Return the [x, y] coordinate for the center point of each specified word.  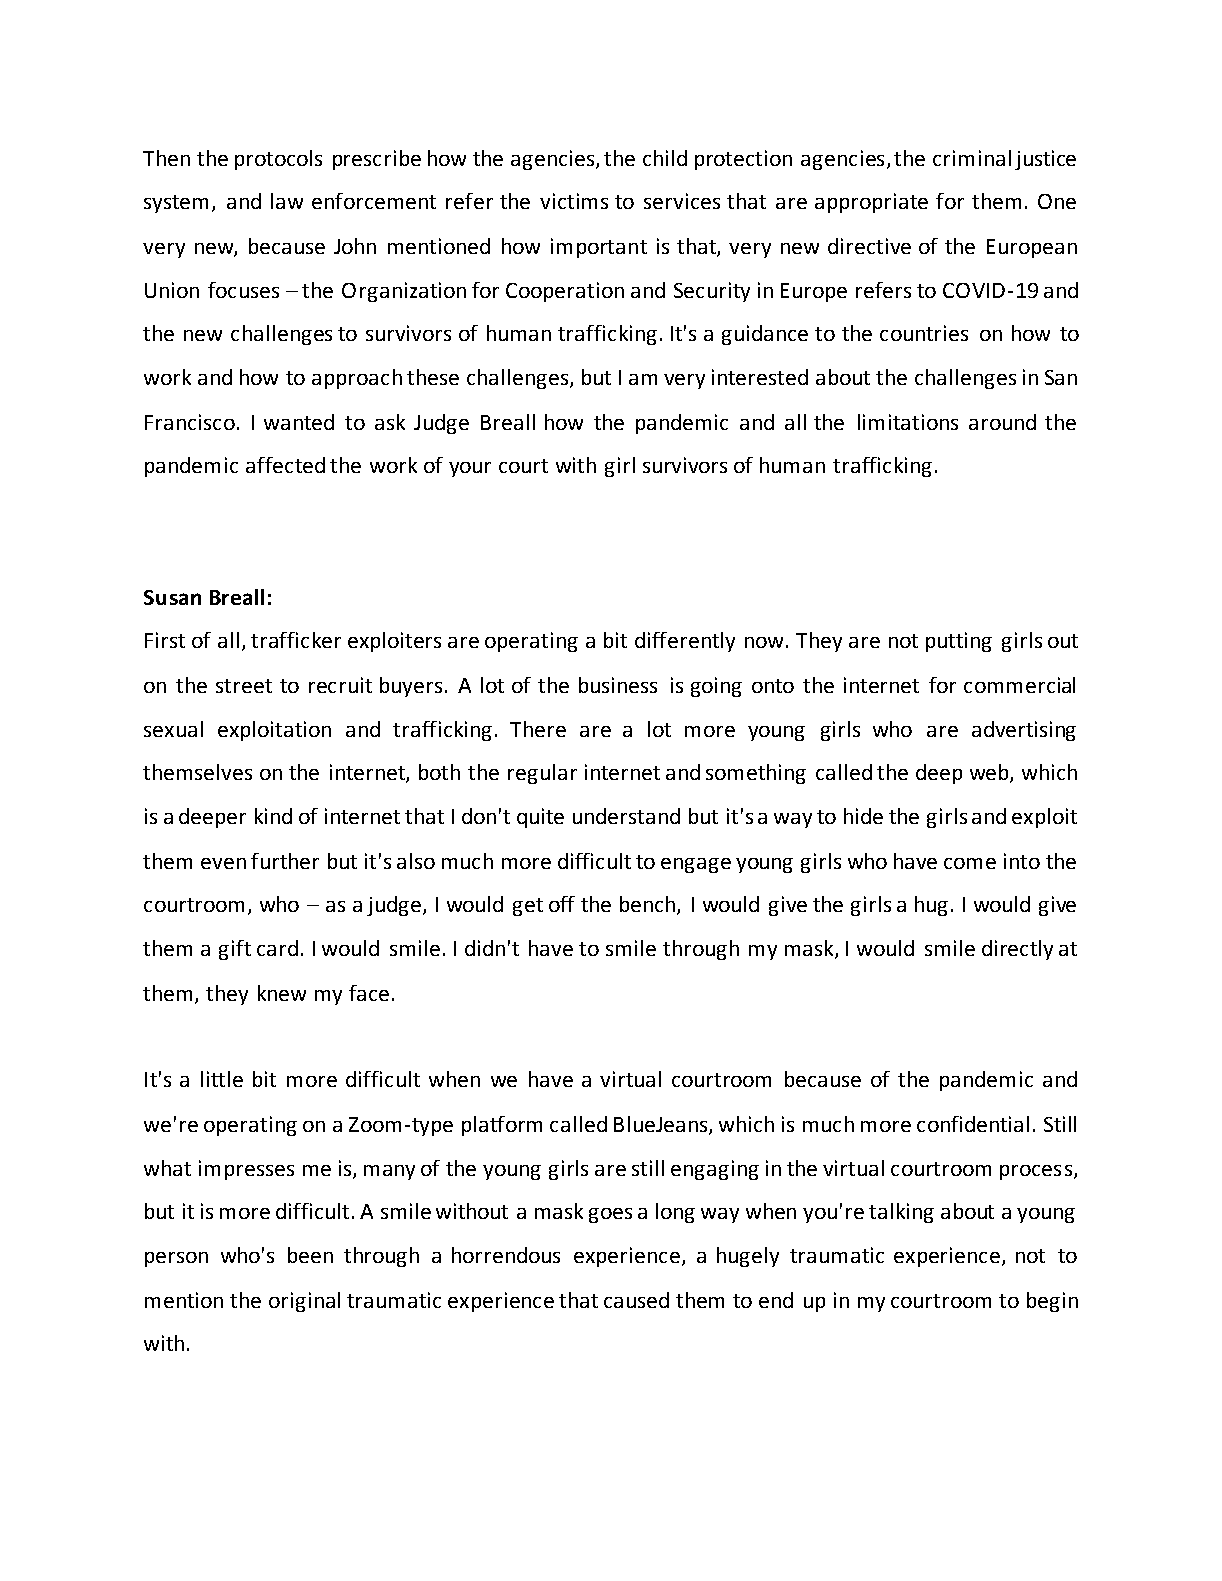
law [287, 201]
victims [574, 201]
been [310, 1255]
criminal [972, 158]
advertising [1024, 731]
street [244, 686]
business [618, 685]
